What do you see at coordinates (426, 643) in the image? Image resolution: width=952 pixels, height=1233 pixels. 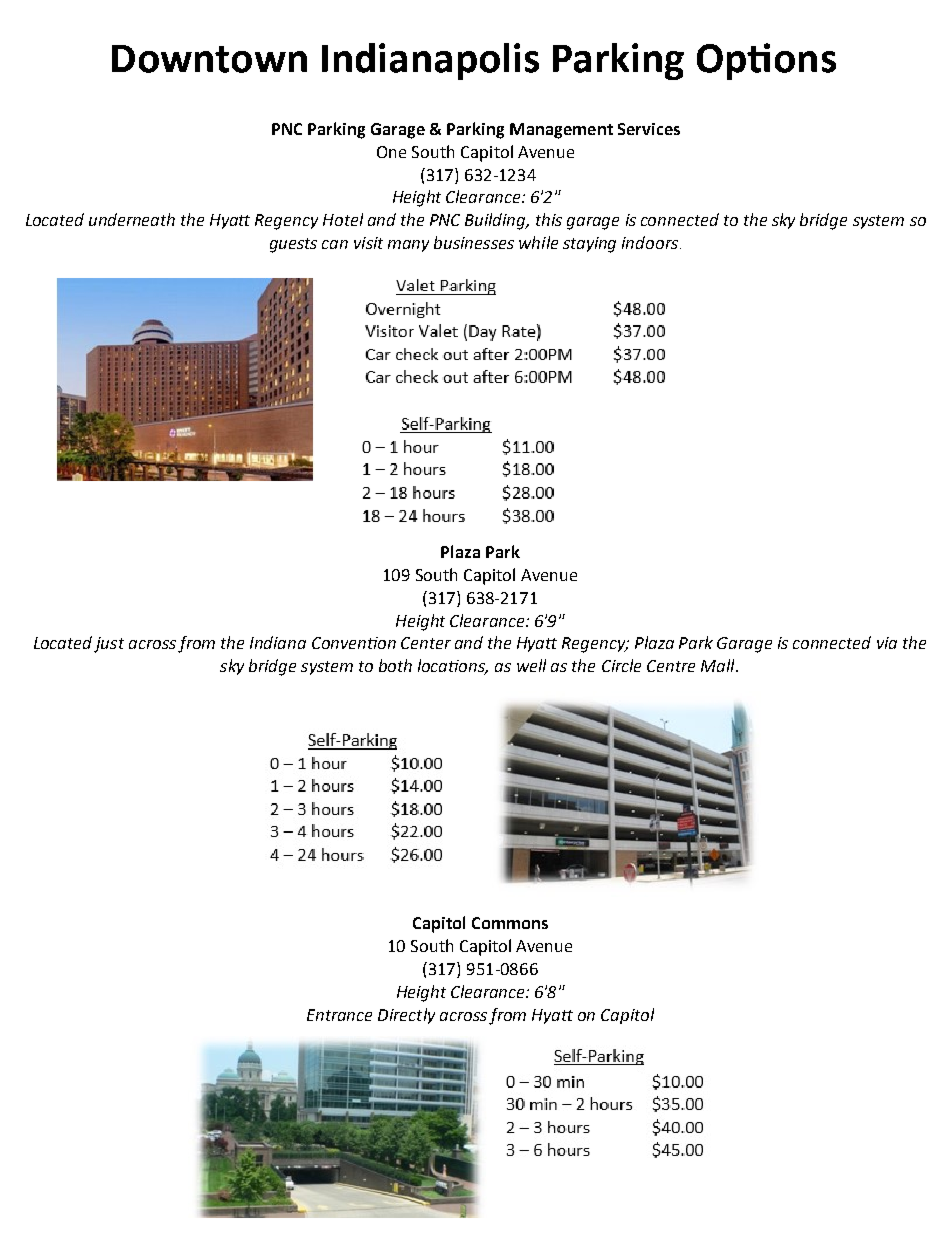 I see `Center` at bounding box center [426, 643].
